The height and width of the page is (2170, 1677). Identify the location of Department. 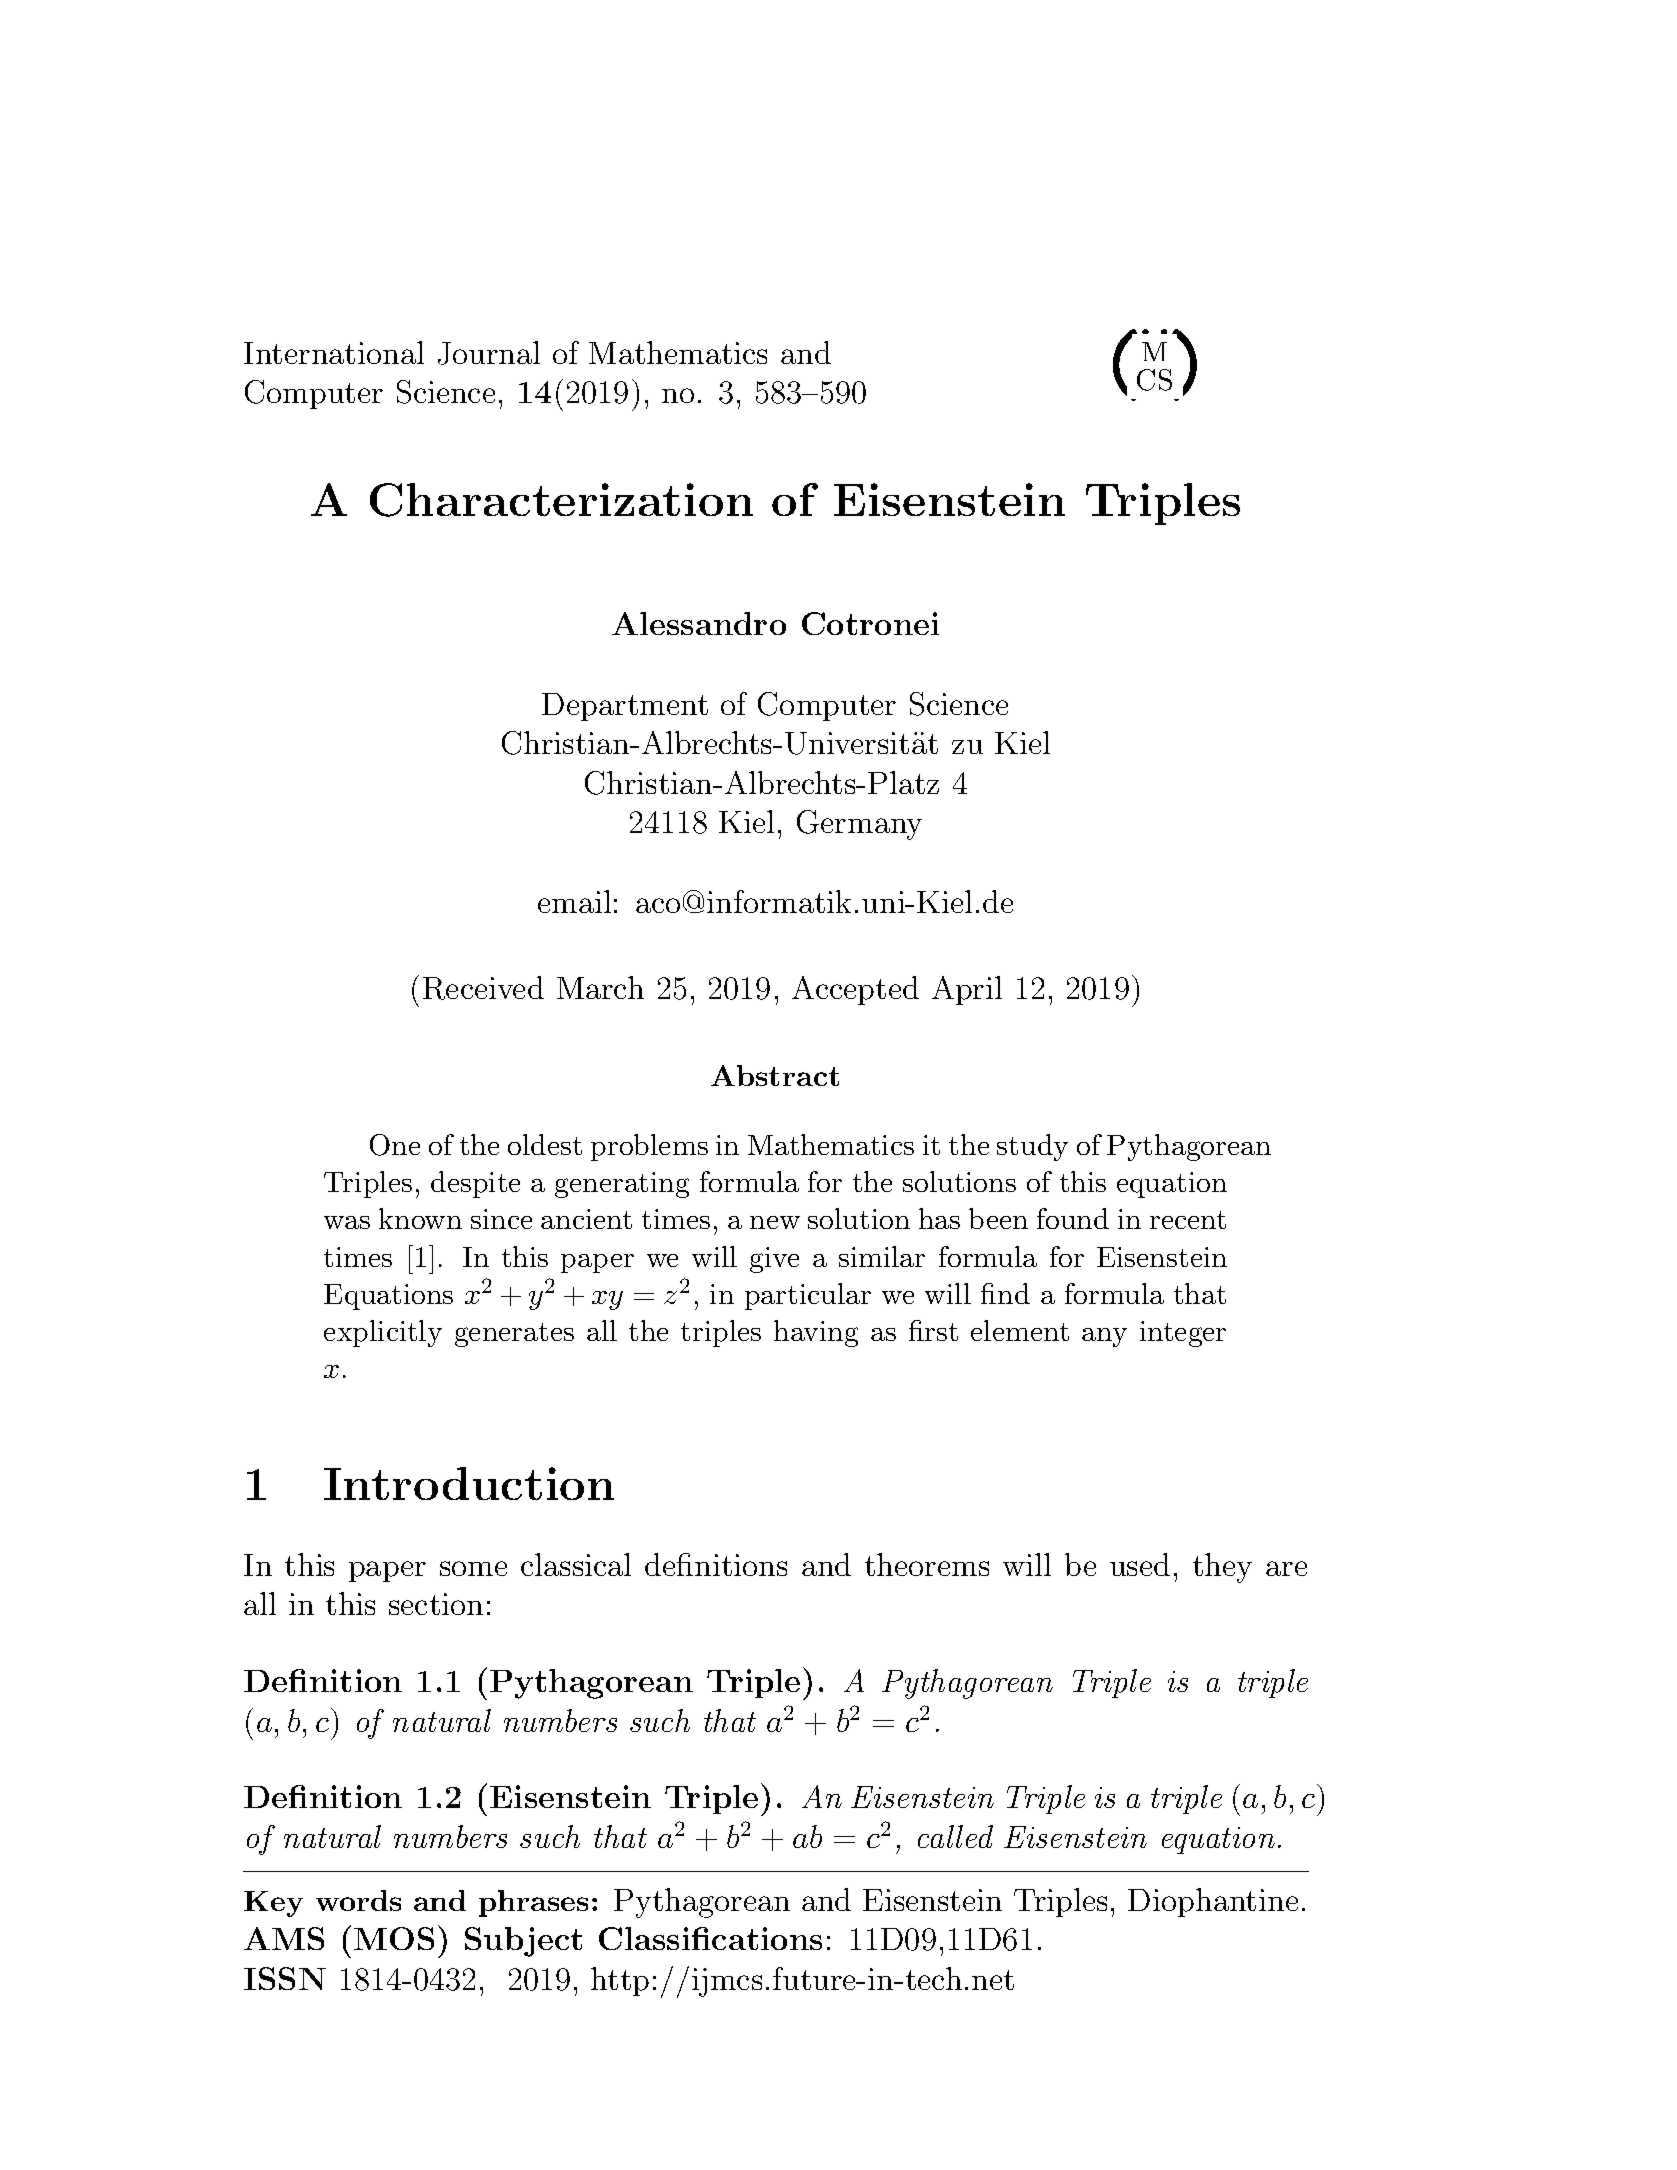
(625, 707).
